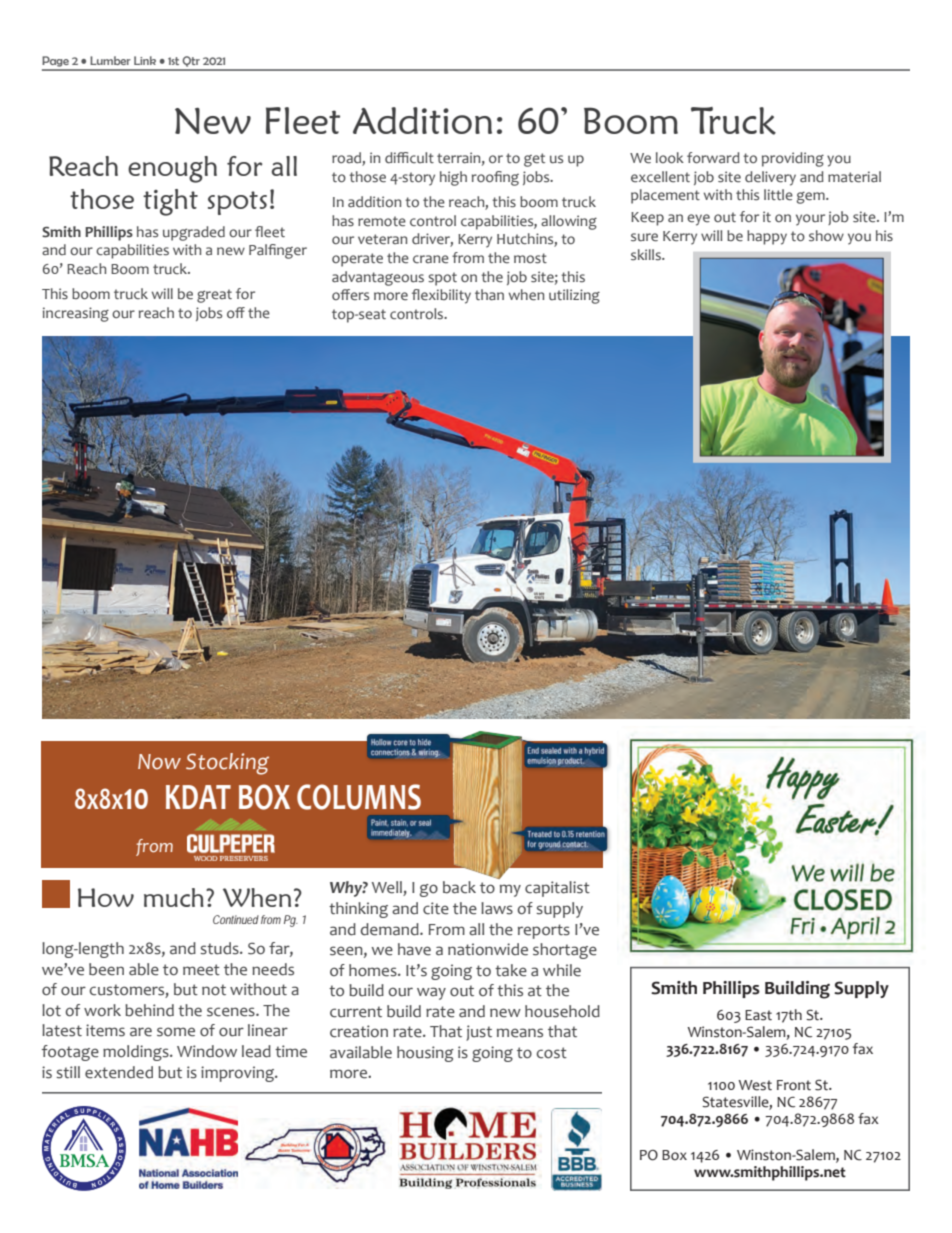  What do you see at coordinates (425, 1054) in the document?
I see `housing` at bounding box center [425, 1054].
